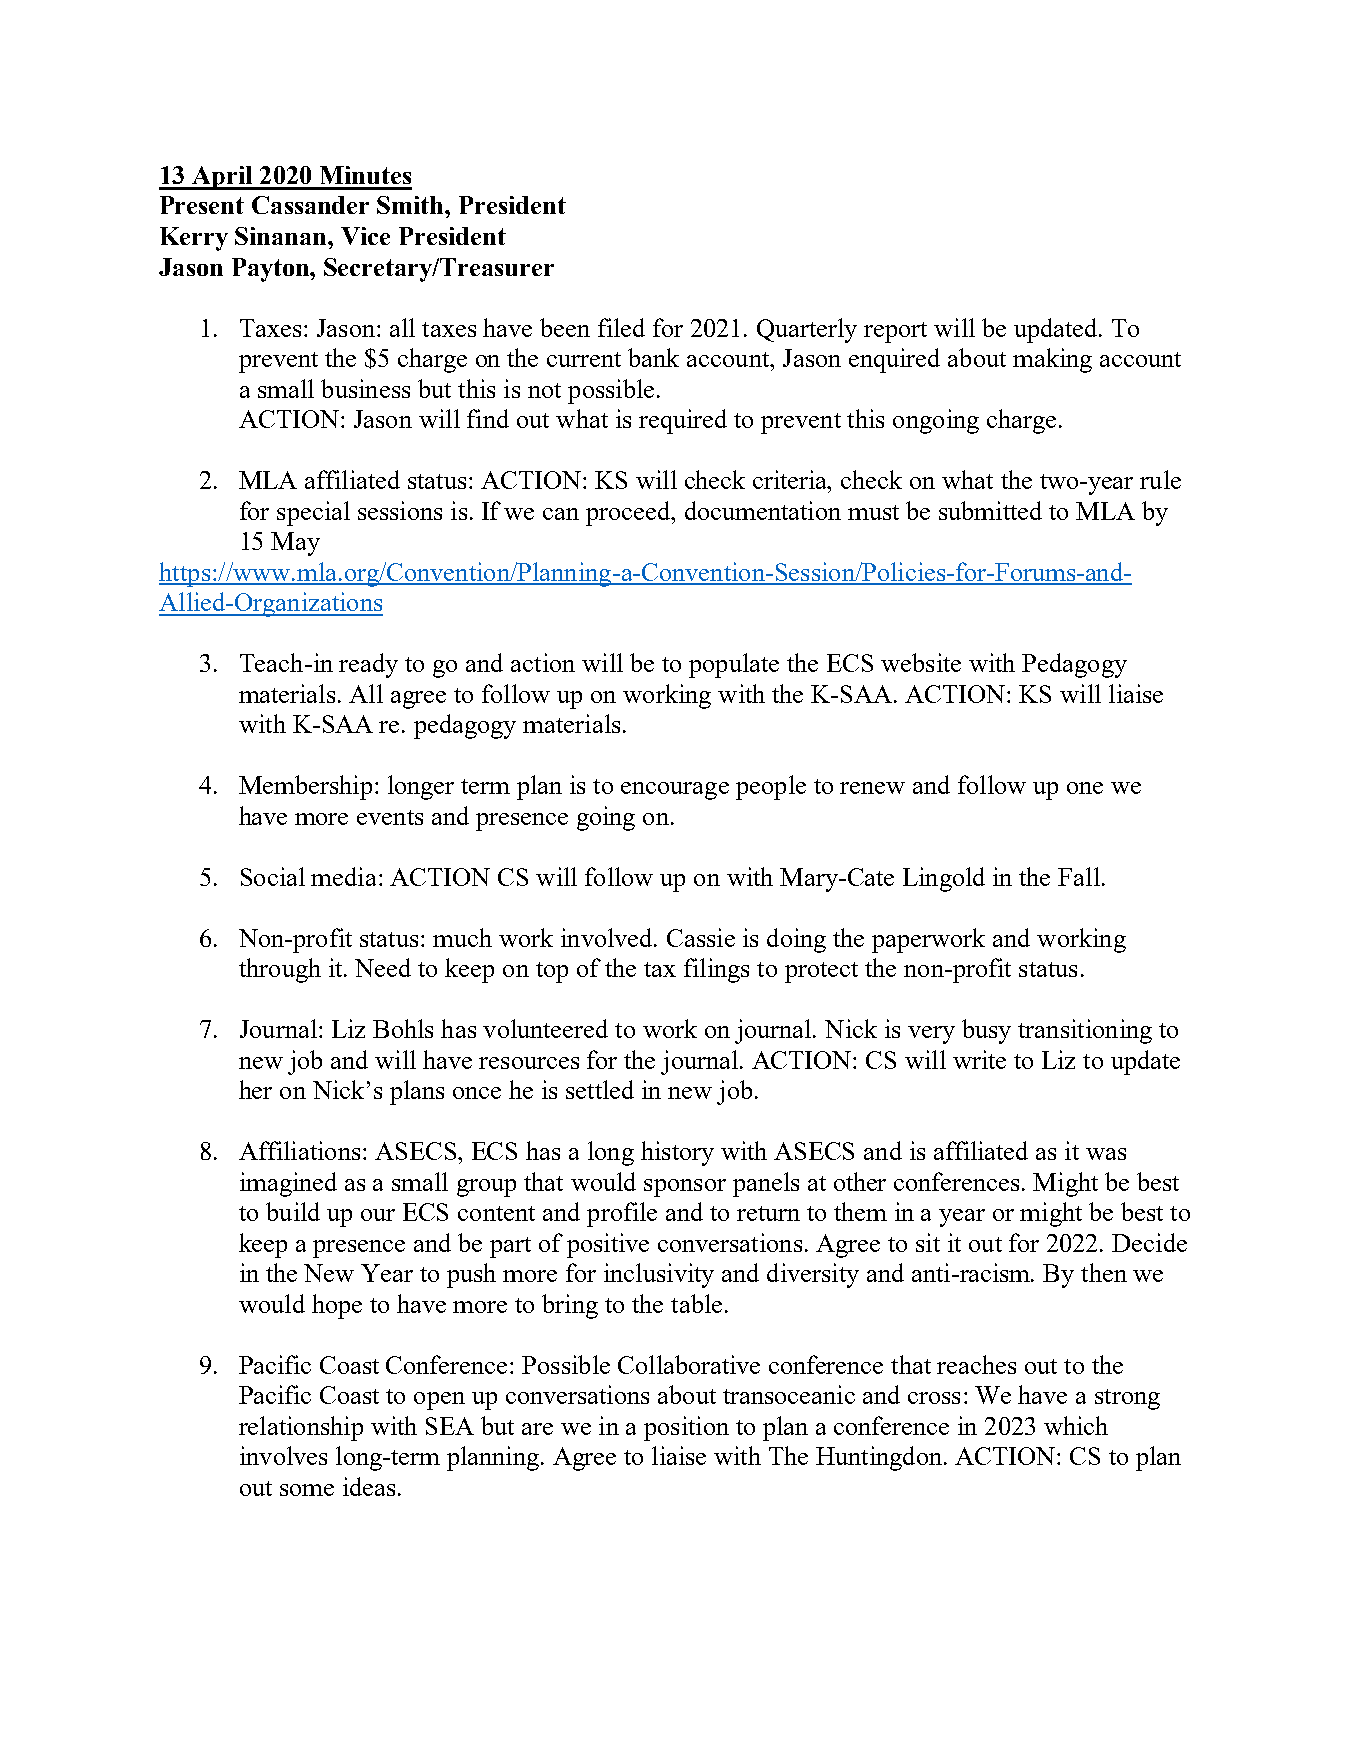 The height and width of the screenshot is (1751, 1353). What do you see at coordinates (1052, 360) in the screenshot?
I see `making` at bounding box center [1052, 360].
